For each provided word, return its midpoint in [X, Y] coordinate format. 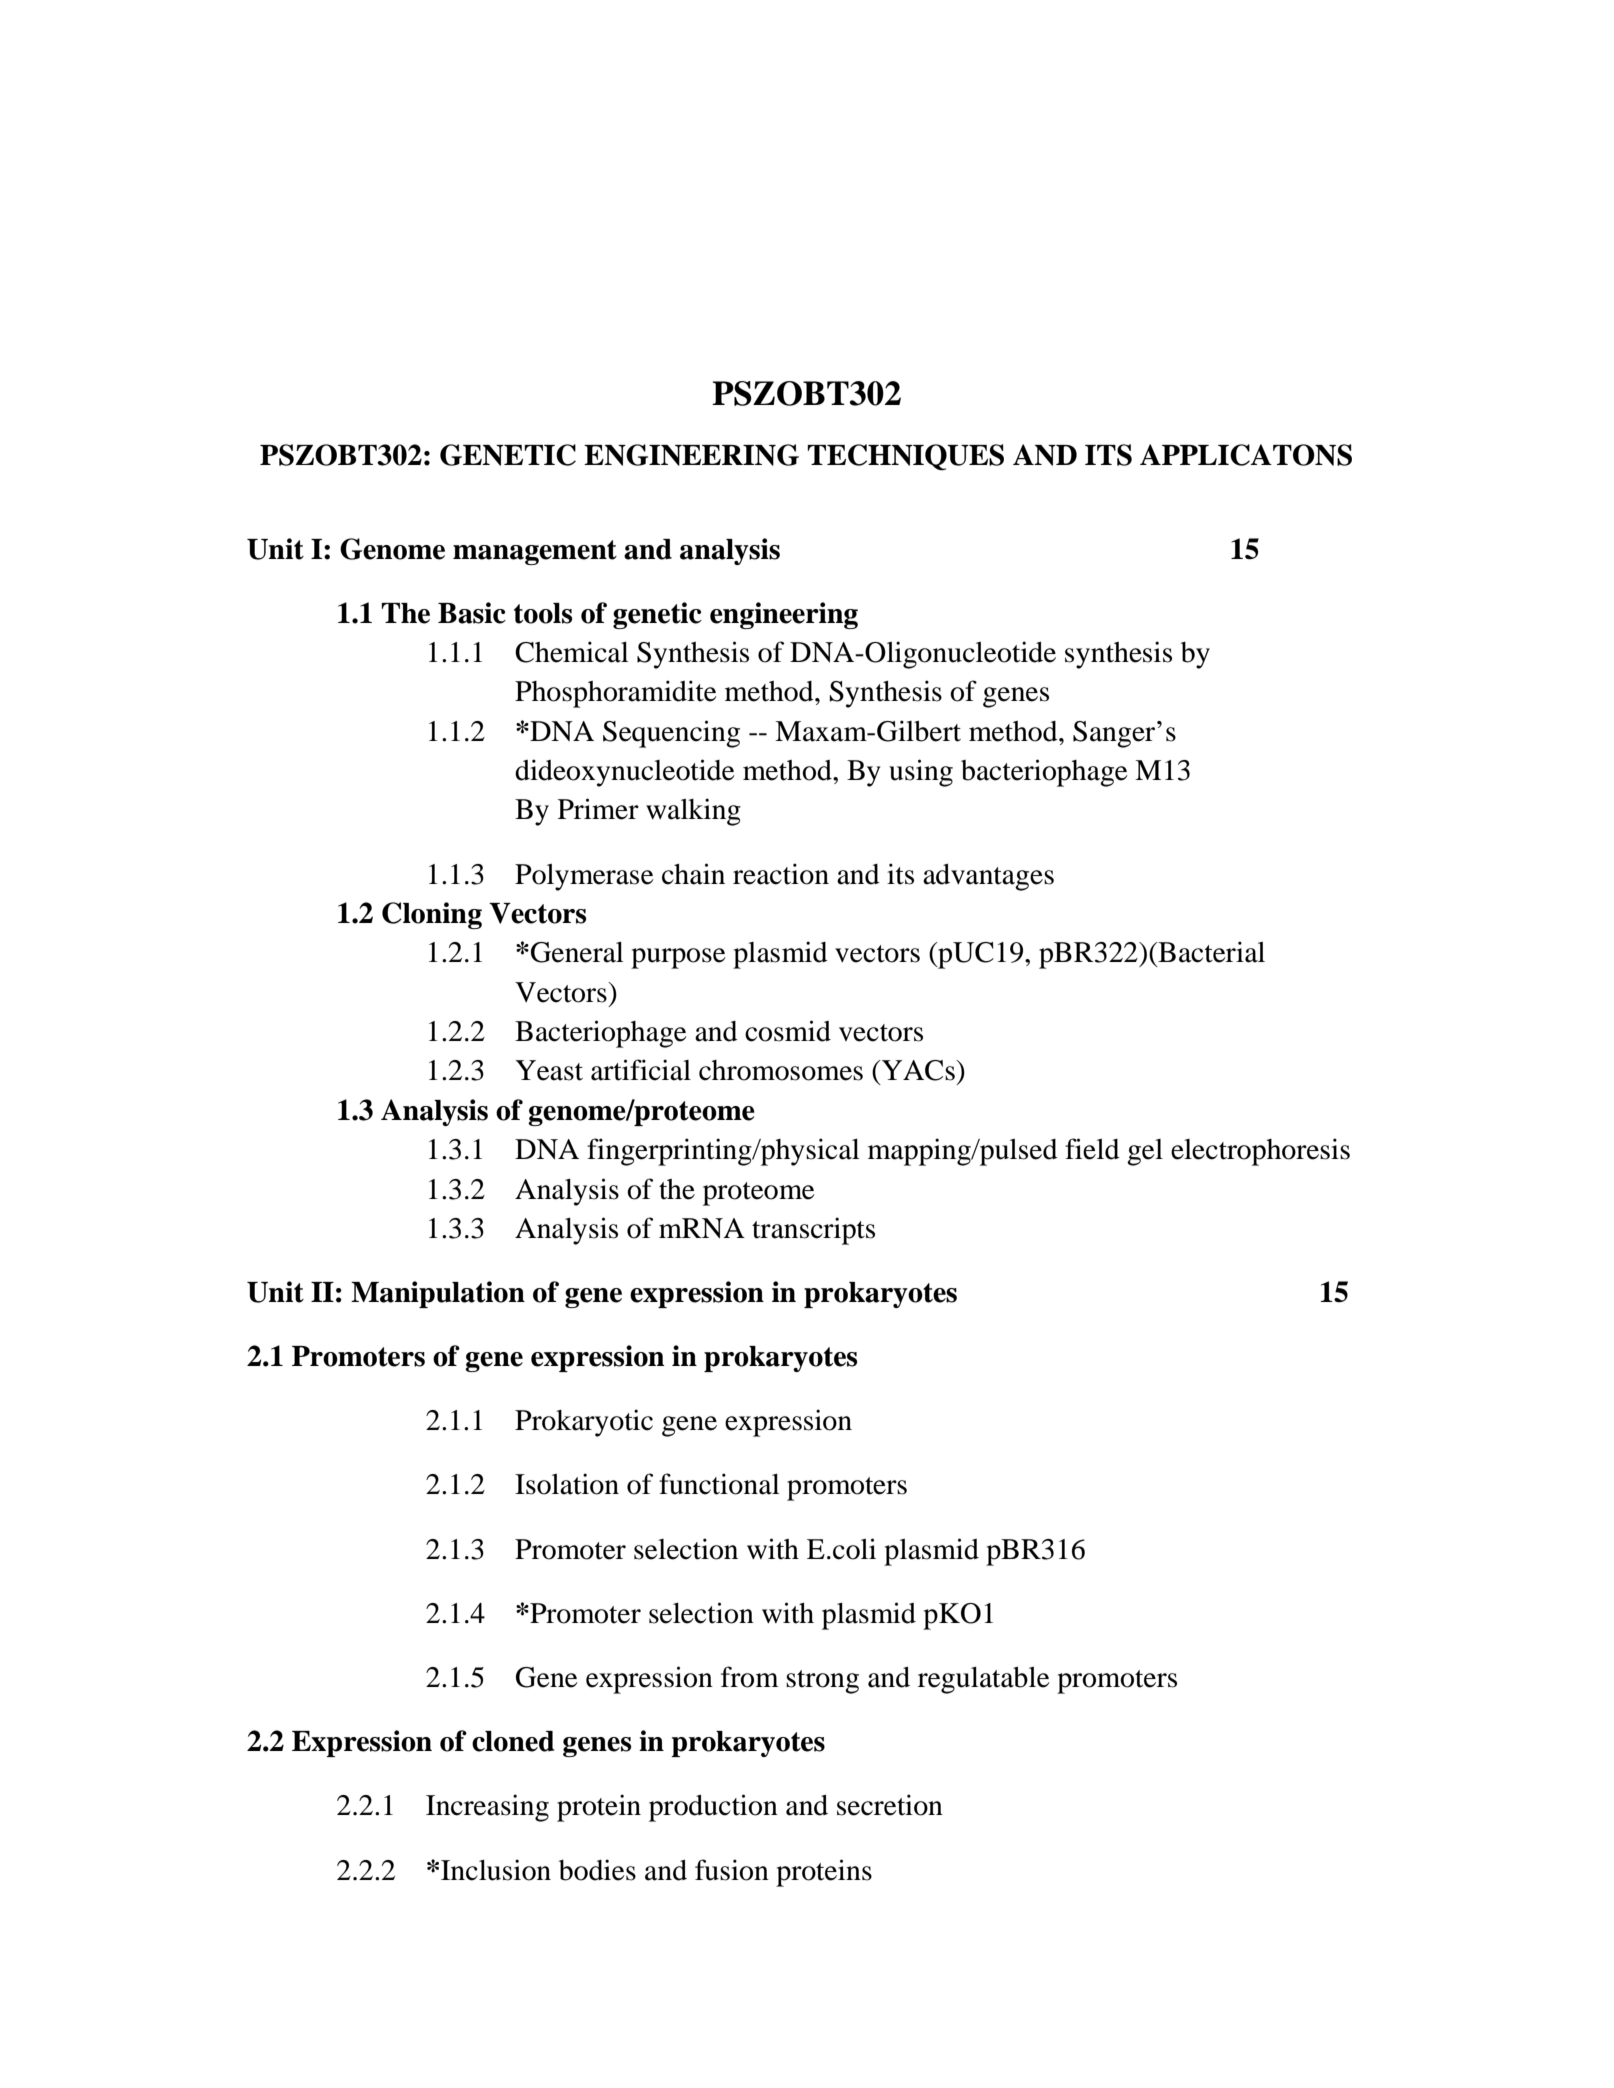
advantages [988, 877]
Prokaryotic [584, 1423]
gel [1145, 1152]
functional [719, 1484]
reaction [781, 874]
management [535, 552]
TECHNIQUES [905, 457]
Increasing [487, 1808]
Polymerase [584, 877]
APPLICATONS [1246, 455]
